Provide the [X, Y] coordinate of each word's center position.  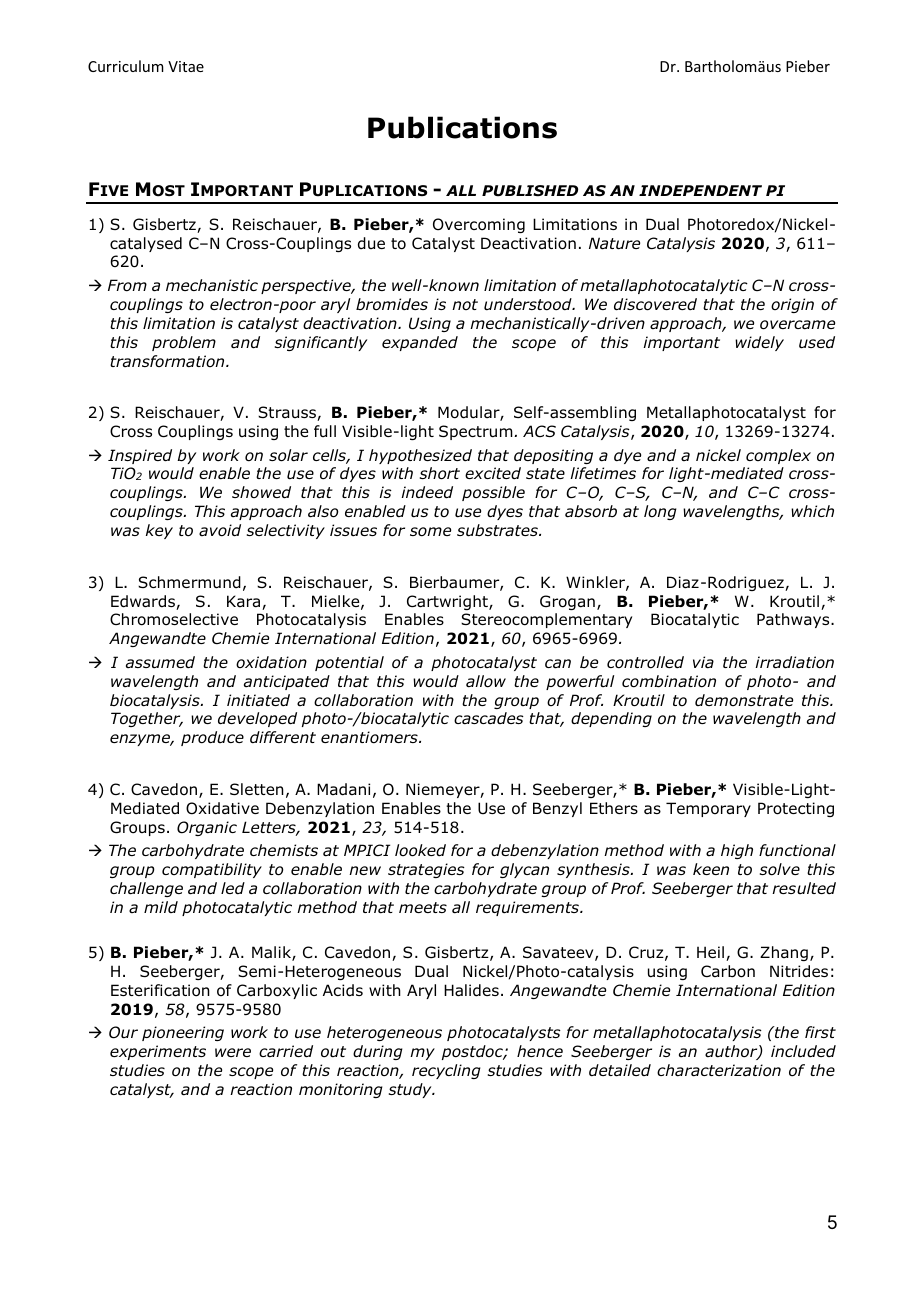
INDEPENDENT [700, 190]
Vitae [186, 66]
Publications [462, 127]
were [233, 1052]
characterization [719, 1070]
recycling [446, 1071]
